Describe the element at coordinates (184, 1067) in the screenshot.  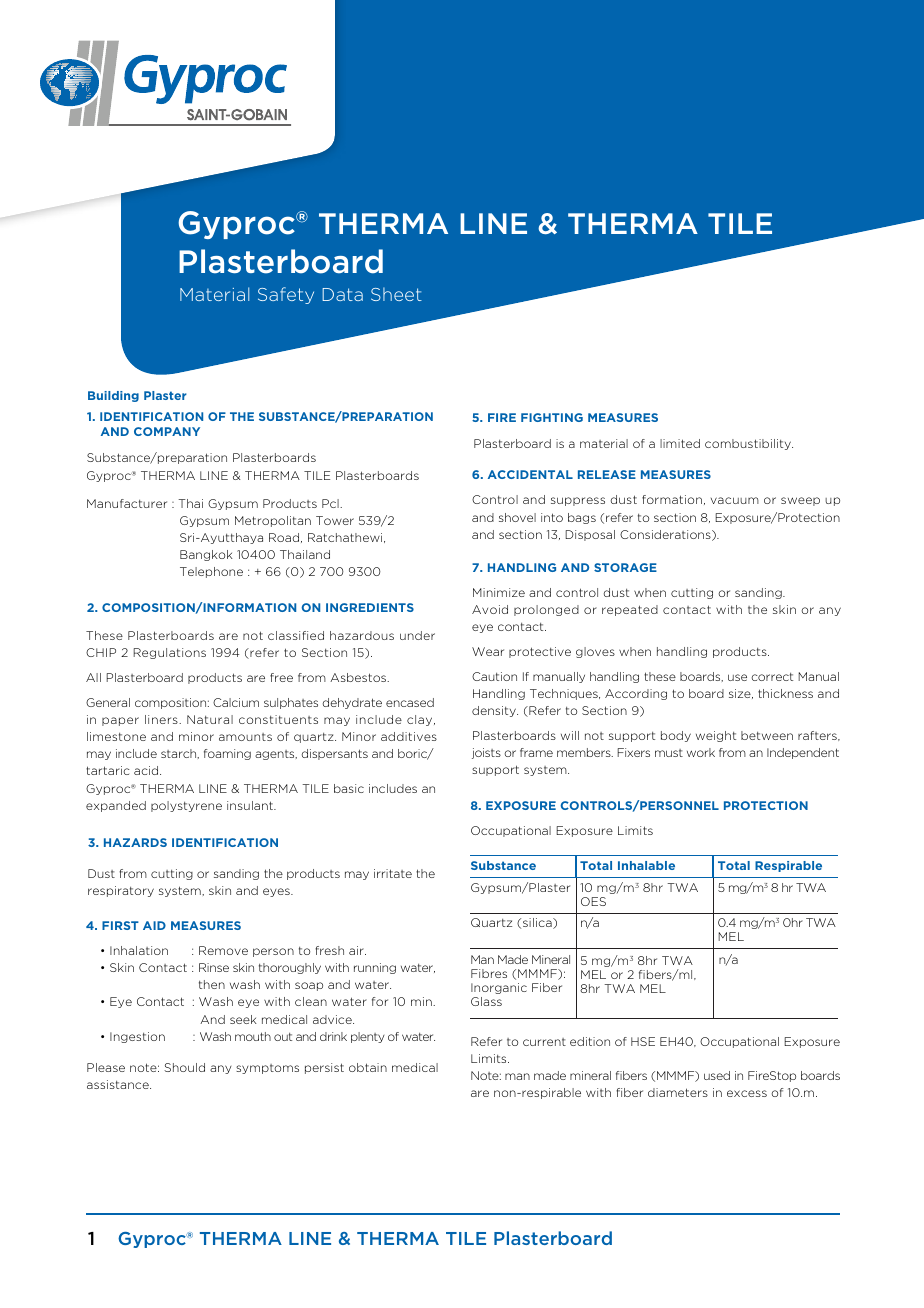
I see `Should` at that location.
